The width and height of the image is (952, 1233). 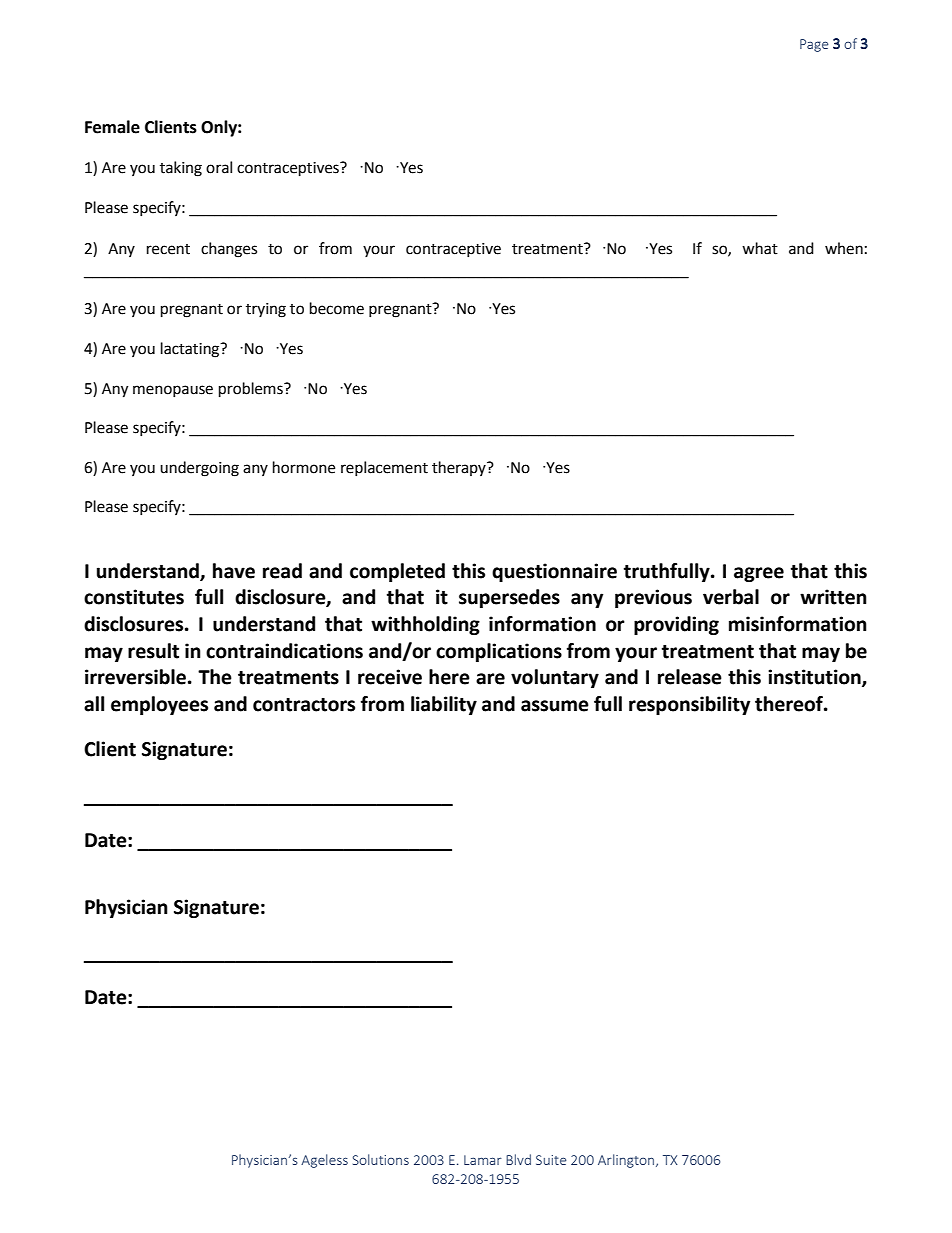 What do you see at coordinates (814, 45) in the image?
I see `Page` at bounding box center [814, 45].
